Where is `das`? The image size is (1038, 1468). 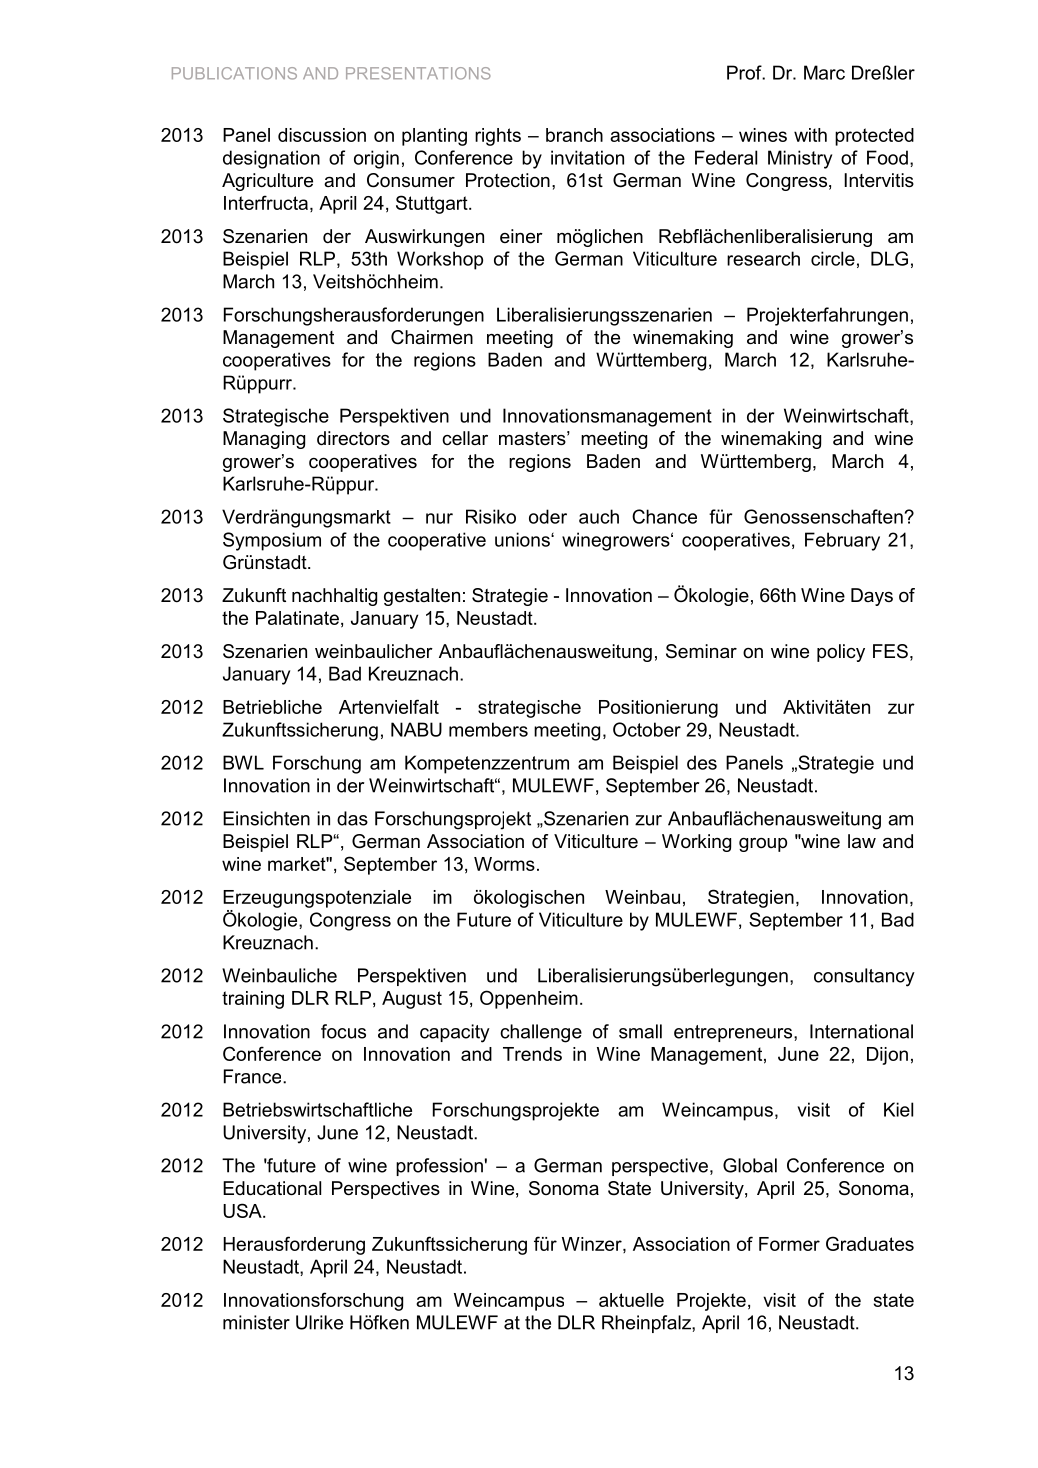 das is located at coordinates (352, 818).
